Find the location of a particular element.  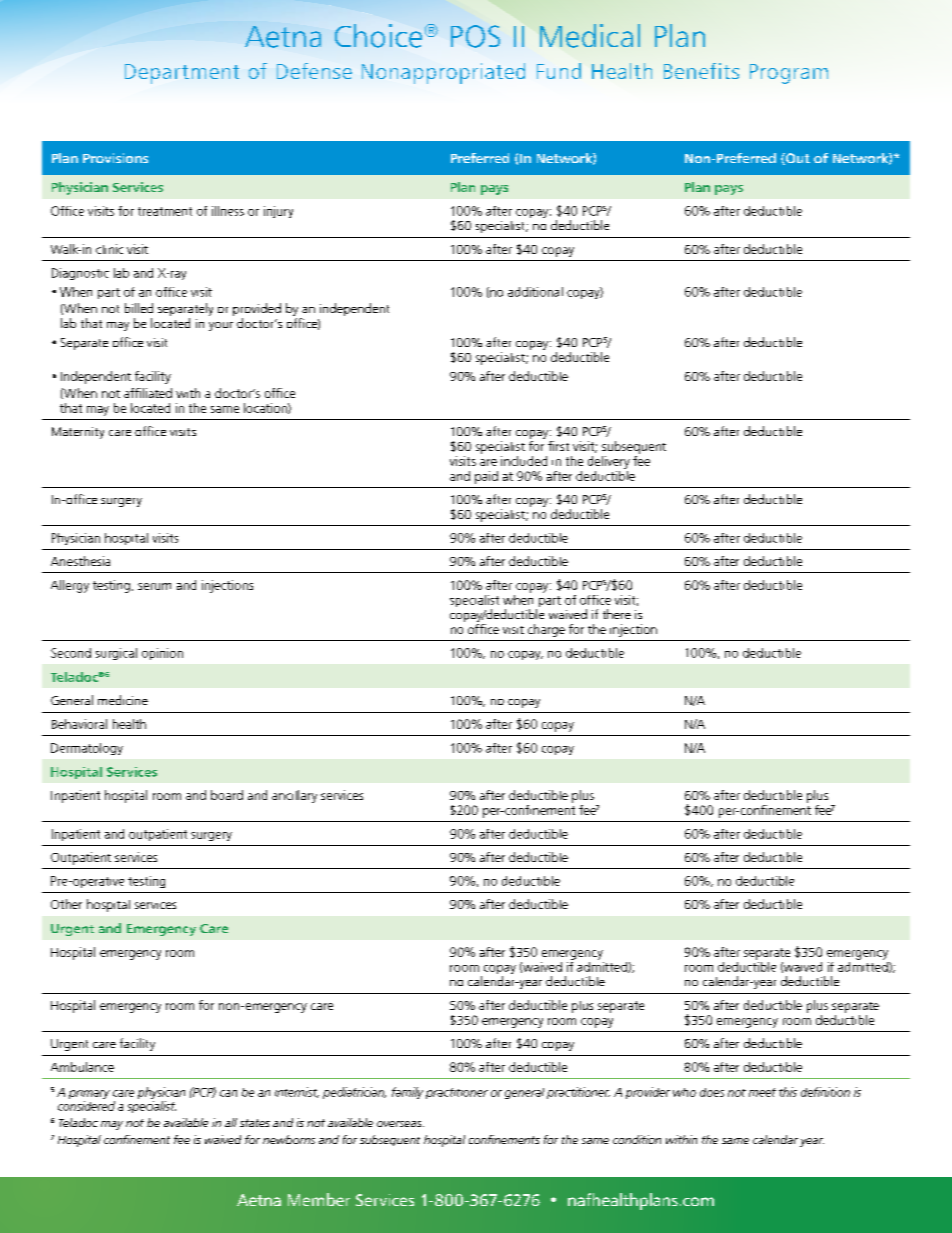

there is located at coordinates (617, 614).
